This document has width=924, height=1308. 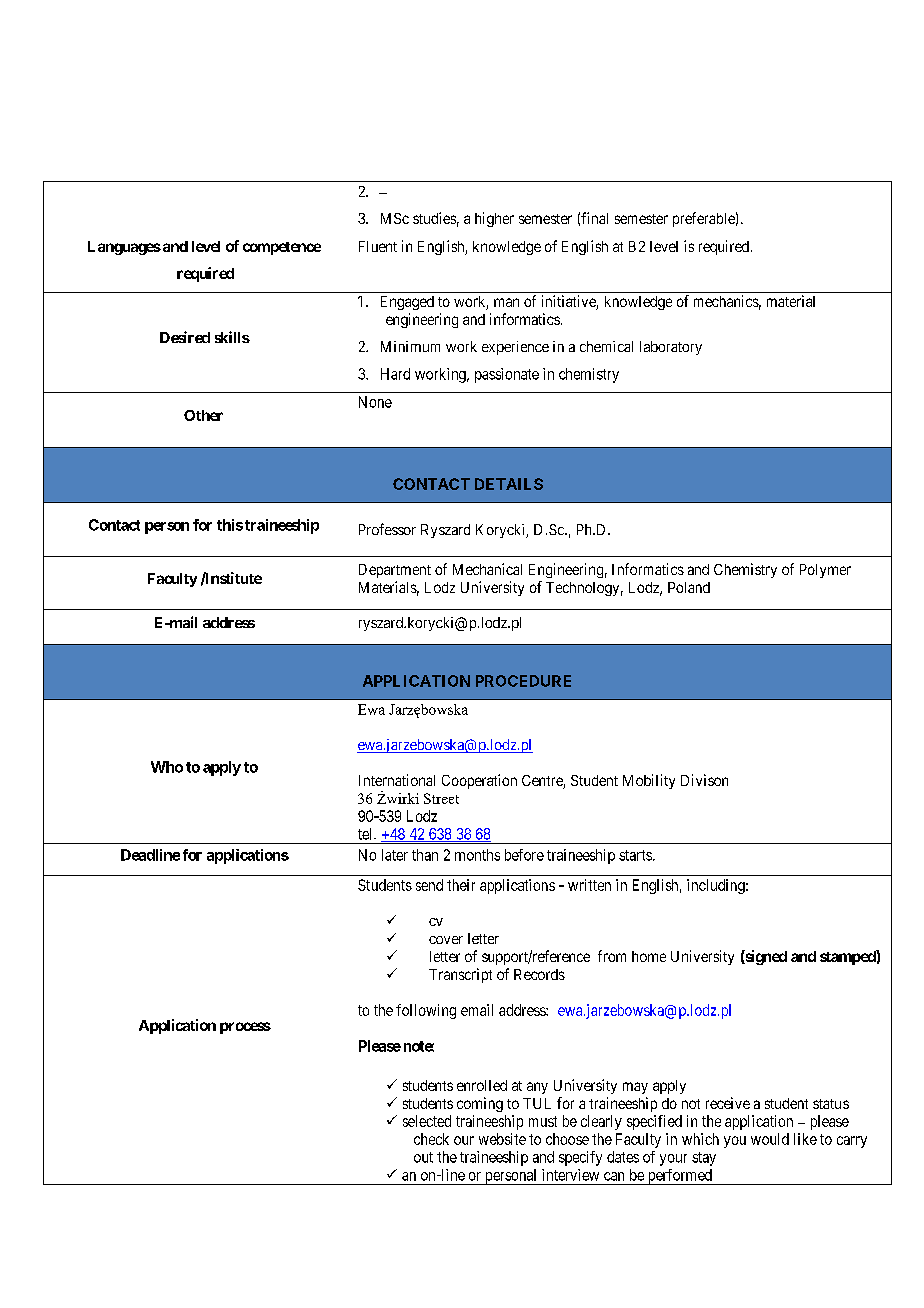 I want to click on laboratory, so click(x=671, y=348).
